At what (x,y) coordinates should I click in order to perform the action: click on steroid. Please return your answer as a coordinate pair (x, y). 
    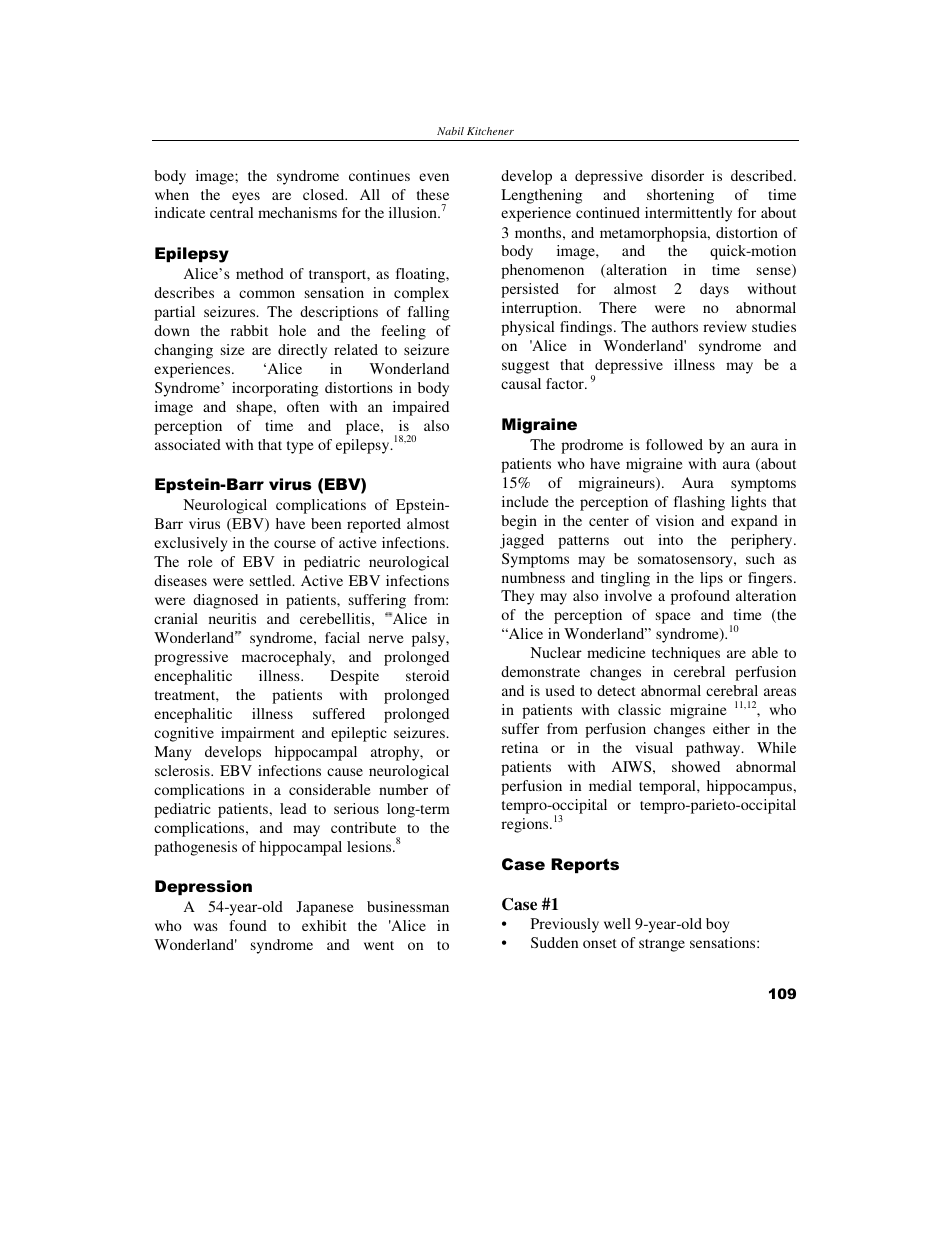
    Looking at the image, I should click on (427, 675).
